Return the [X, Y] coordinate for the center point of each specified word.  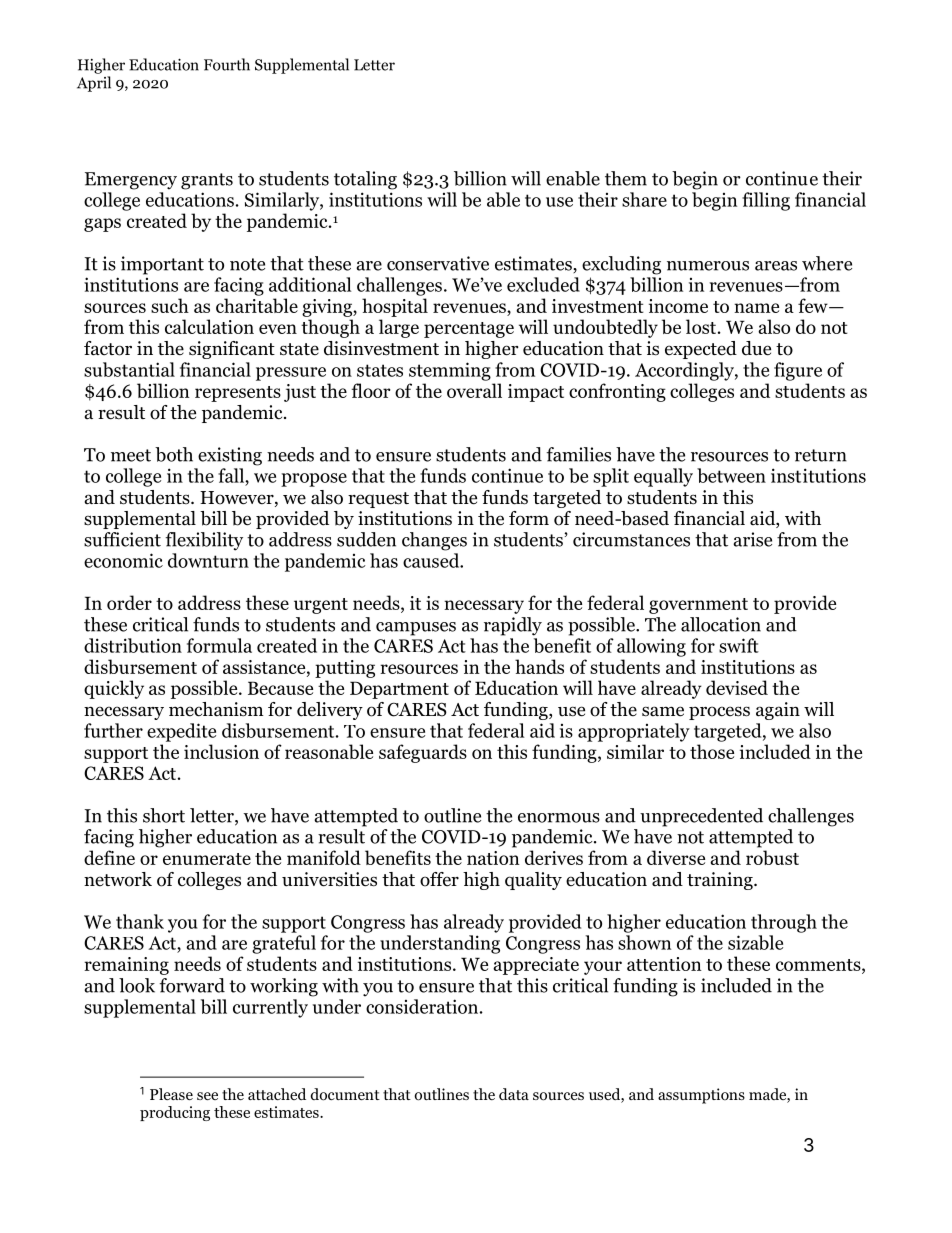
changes [434, 541]
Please [171, 1094]
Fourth [227, 64]
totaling [365, 180]
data [514, 1094]
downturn [208, 560]
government [698, 606]
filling [766, 201]
